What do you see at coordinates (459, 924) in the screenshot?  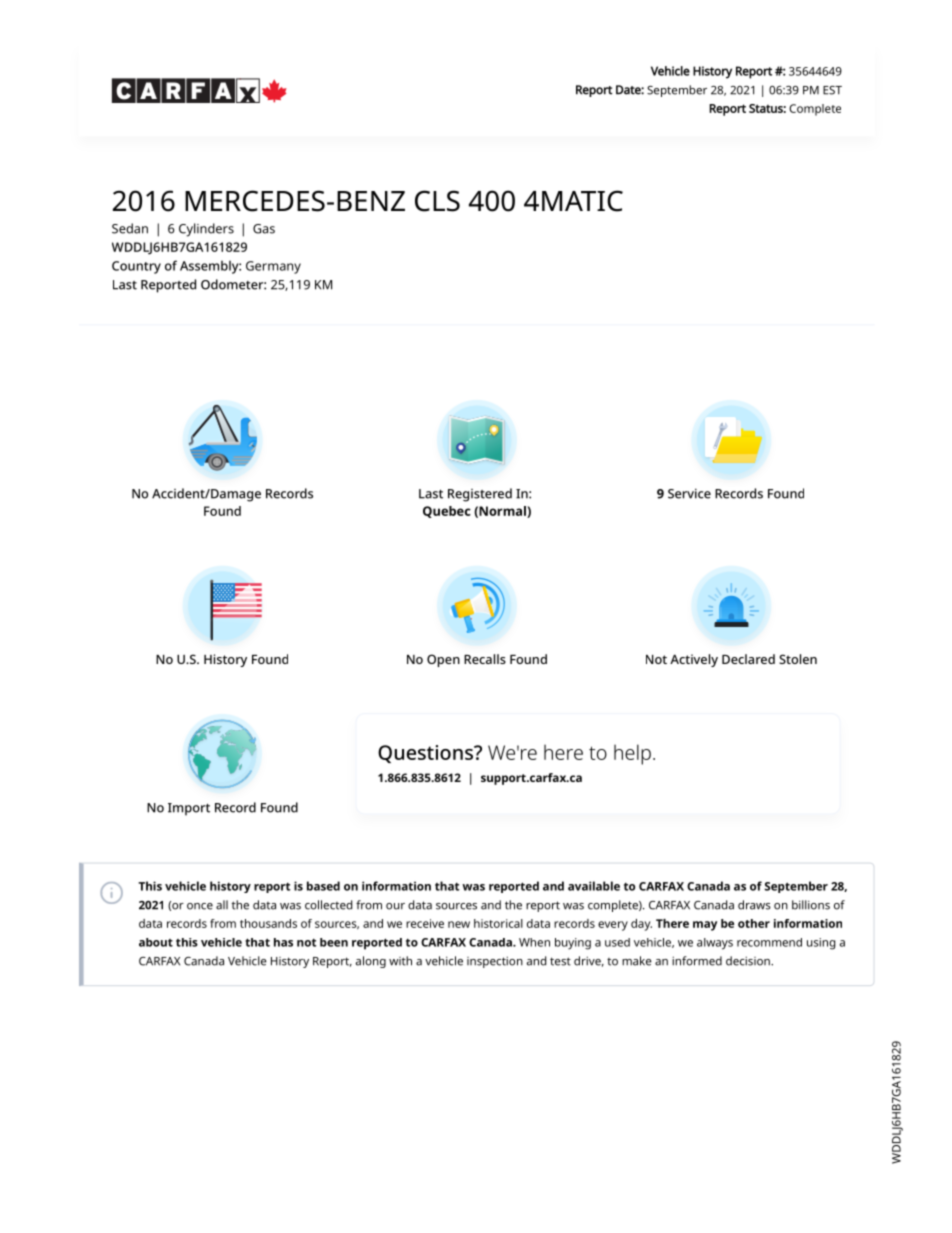 I see `new` at bounding box center [459, 924].
